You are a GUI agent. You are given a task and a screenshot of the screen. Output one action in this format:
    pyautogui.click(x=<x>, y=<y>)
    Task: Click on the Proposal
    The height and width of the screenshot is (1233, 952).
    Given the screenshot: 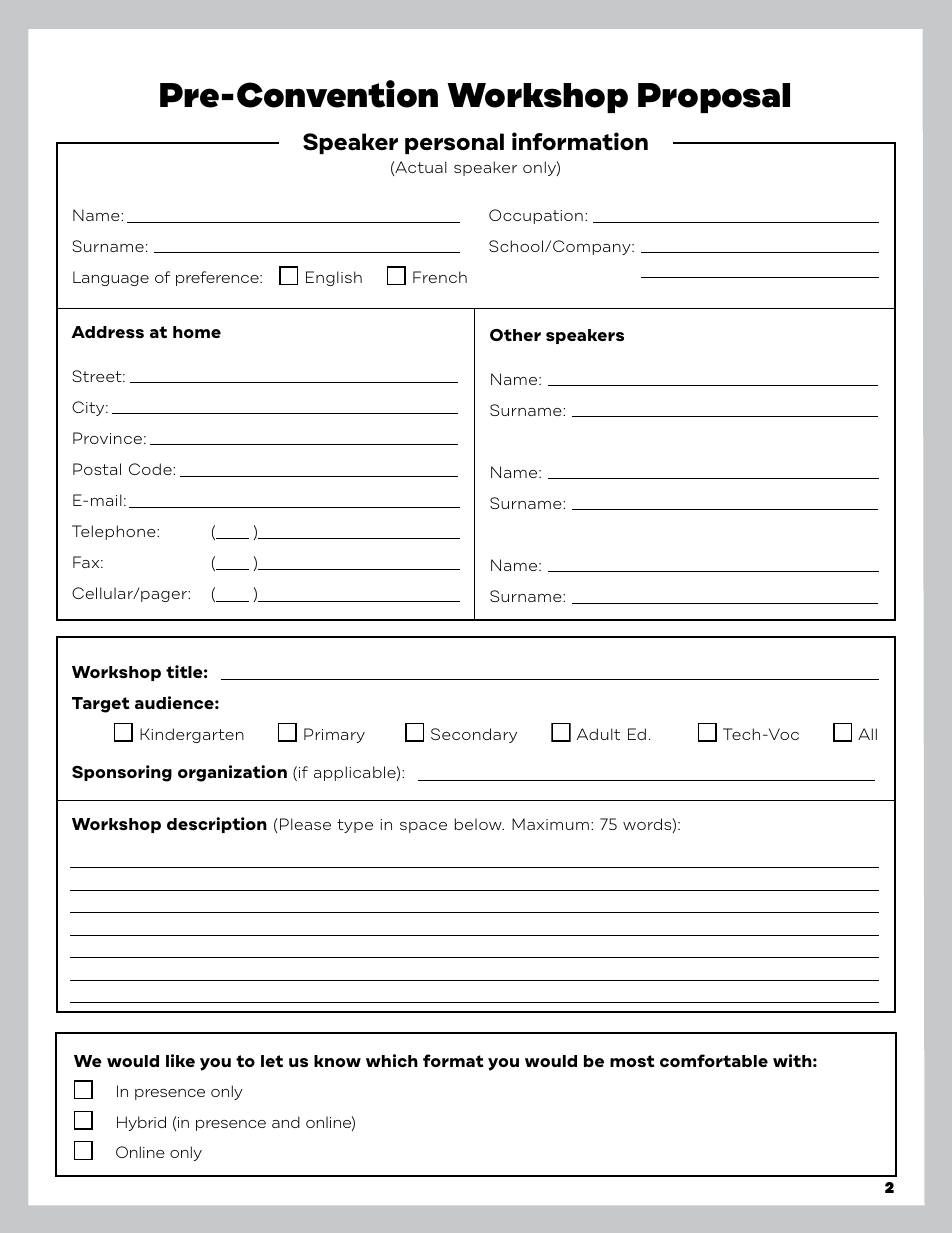 What is the action you would take?
    pyautogui.click(x=714, y=98)
